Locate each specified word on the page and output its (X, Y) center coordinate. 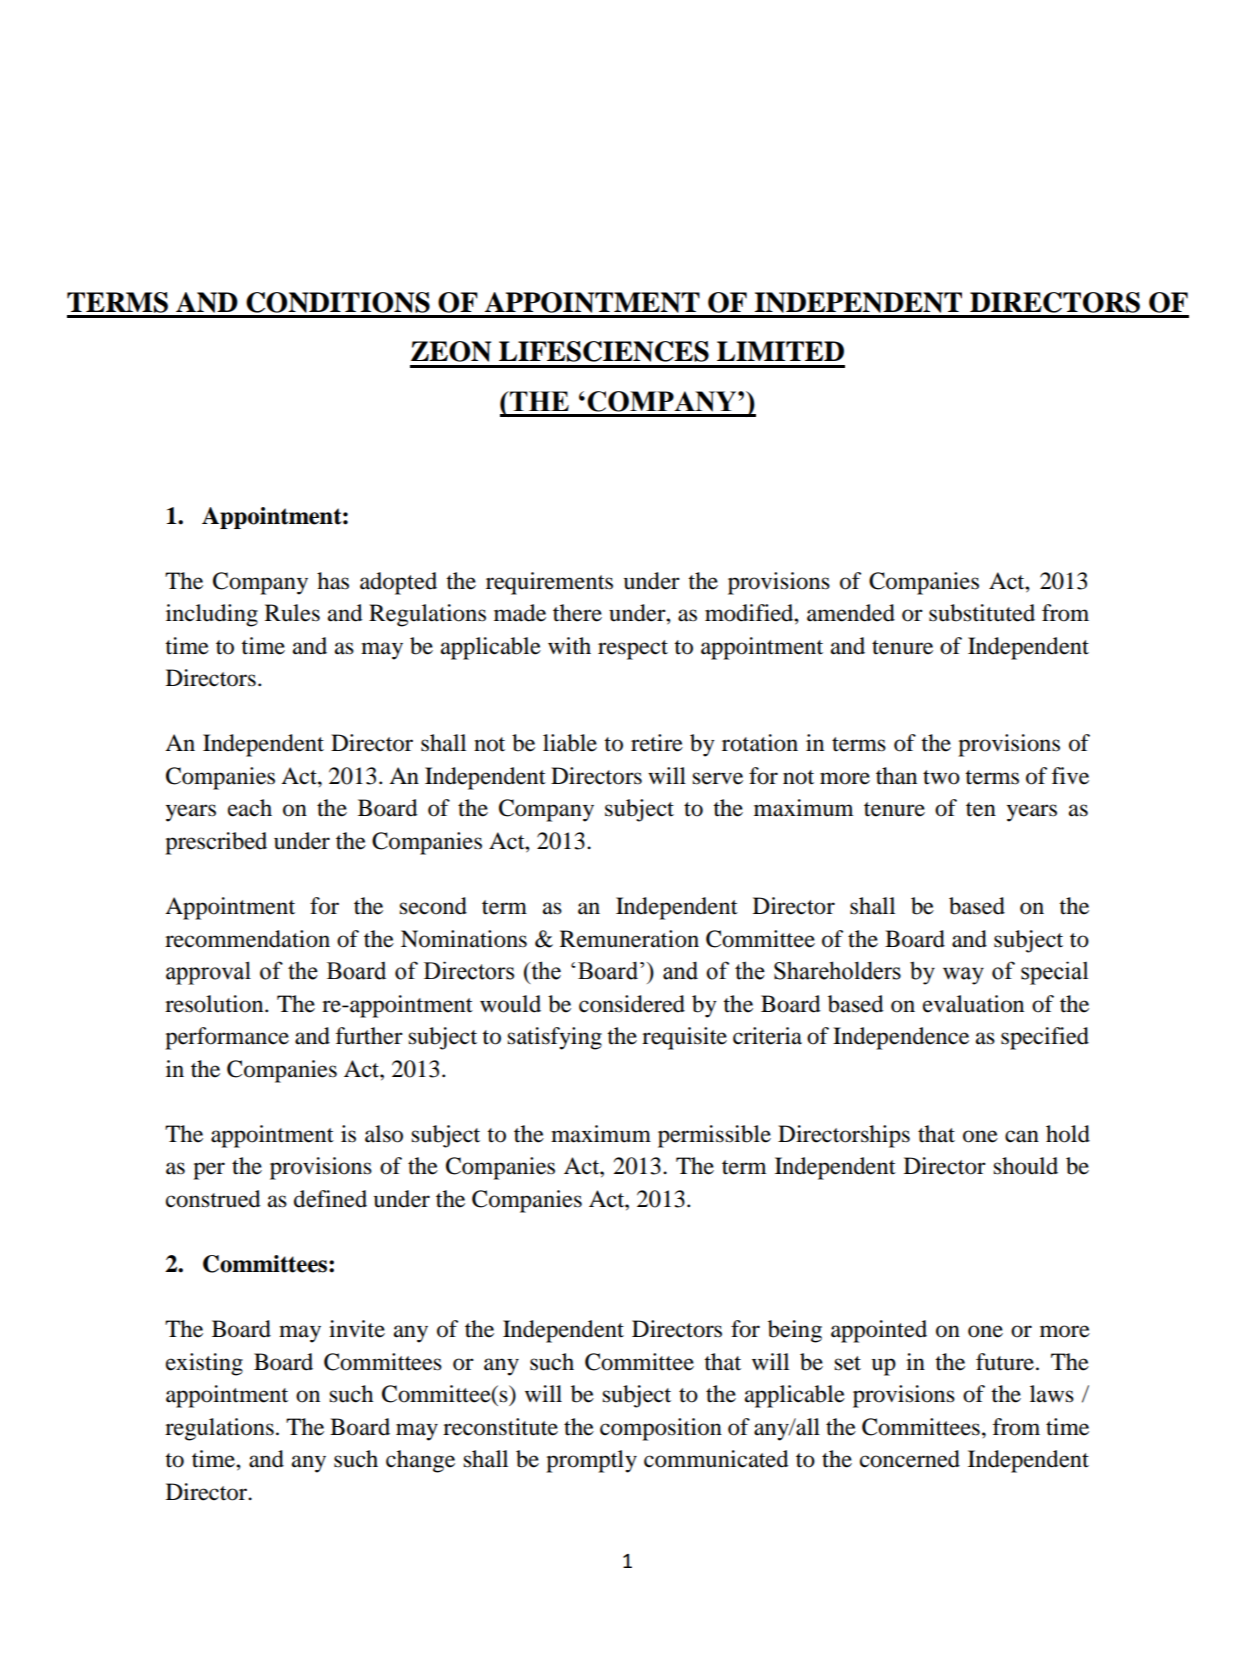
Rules (292, 613)
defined (330, 1199)
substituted (982, 613)
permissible (714, 1136)
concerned (910, 1459)
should (1025, 1166)
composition (661, 1429)
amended (851, 613)
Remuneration (629, 939)
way (963, 976)
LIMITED (780, 351)
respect (633, 650)
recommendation (247, 939)
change (420, 1461)
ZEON (451, 351)
